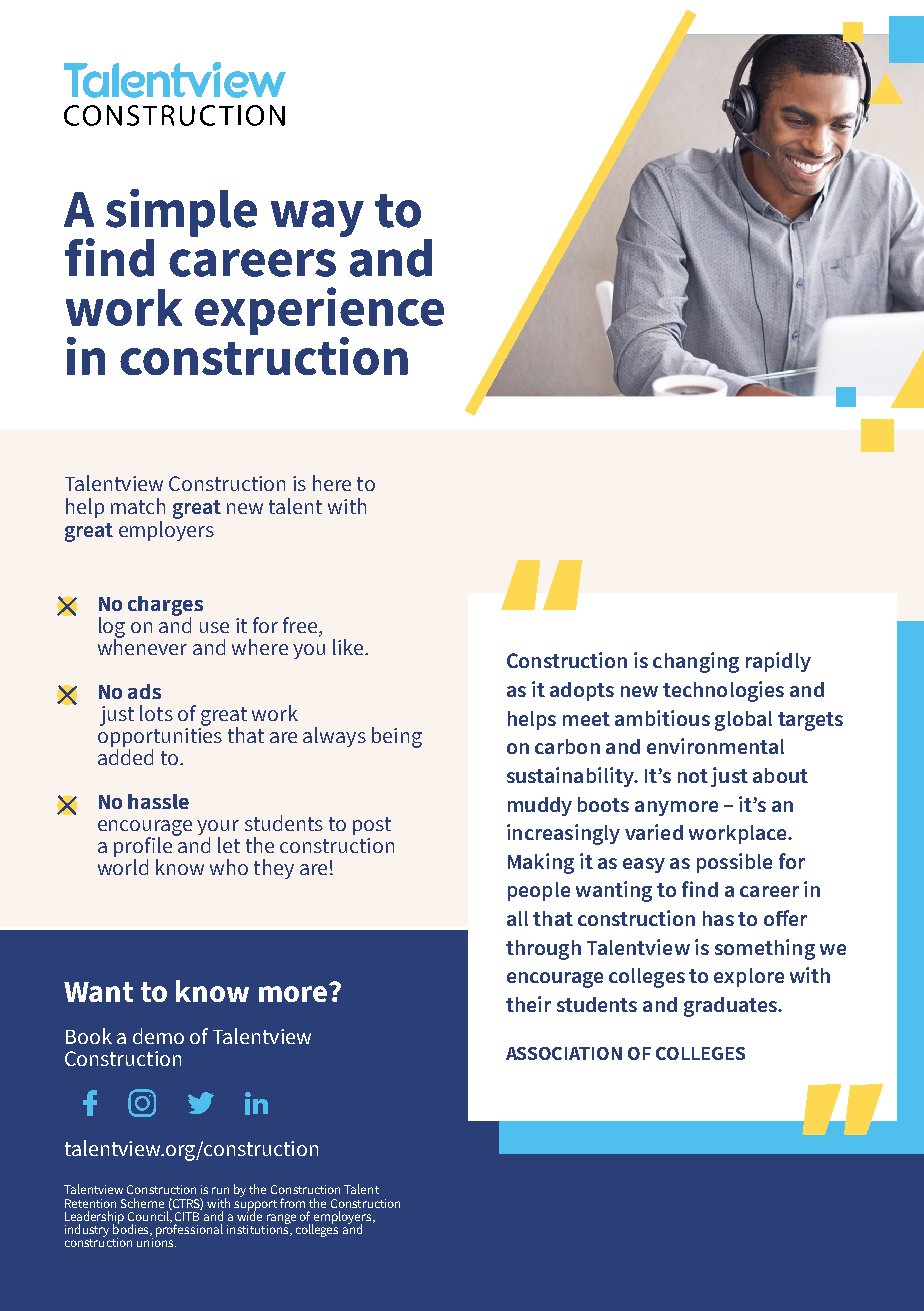 This document has height=1311, width=924. Describe the element at coordinates (349, 647) in the document. I see `like` at that location.
